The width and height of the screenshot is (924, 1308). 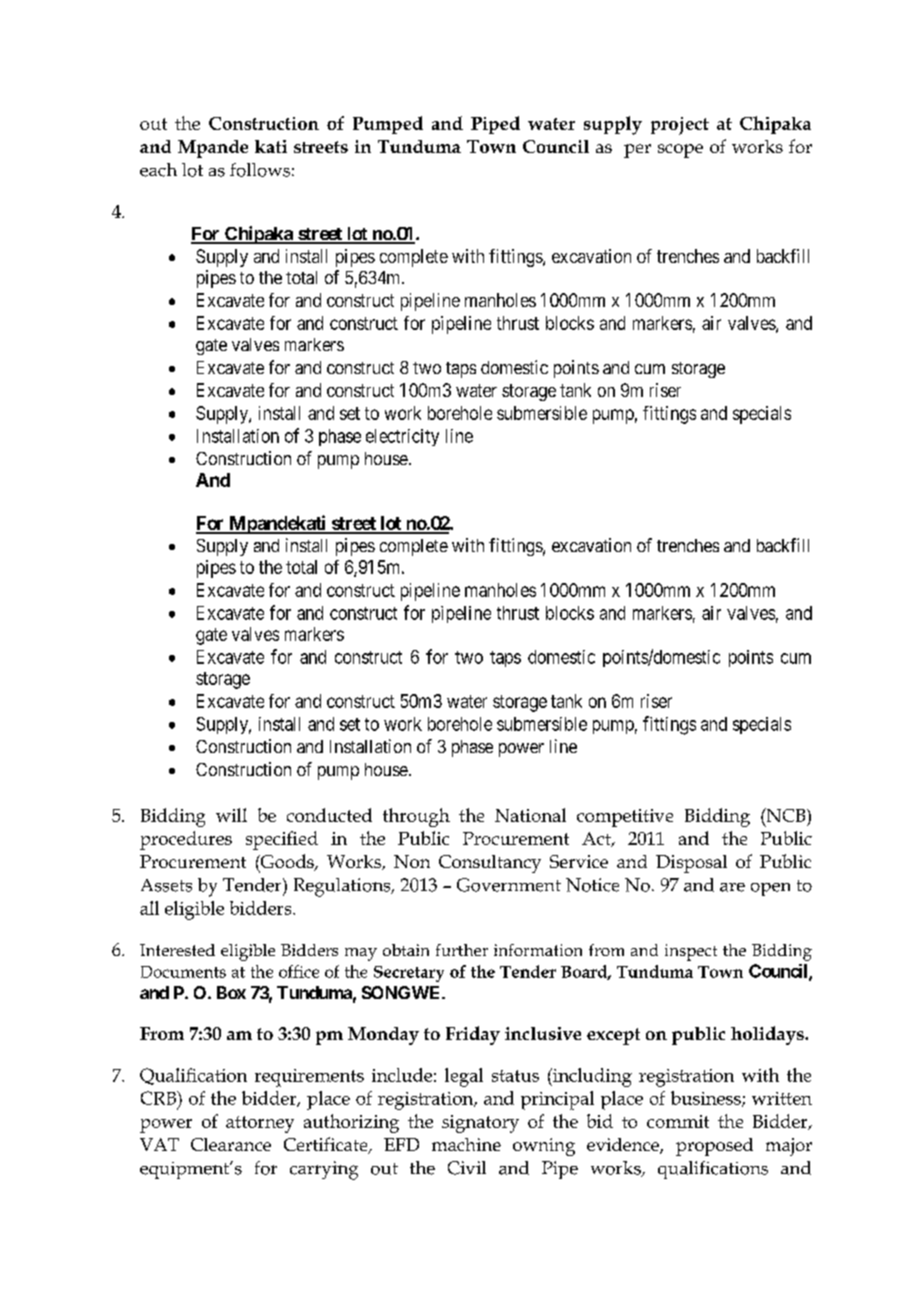 I want to click on competitive, so click(x=625, y=818).
